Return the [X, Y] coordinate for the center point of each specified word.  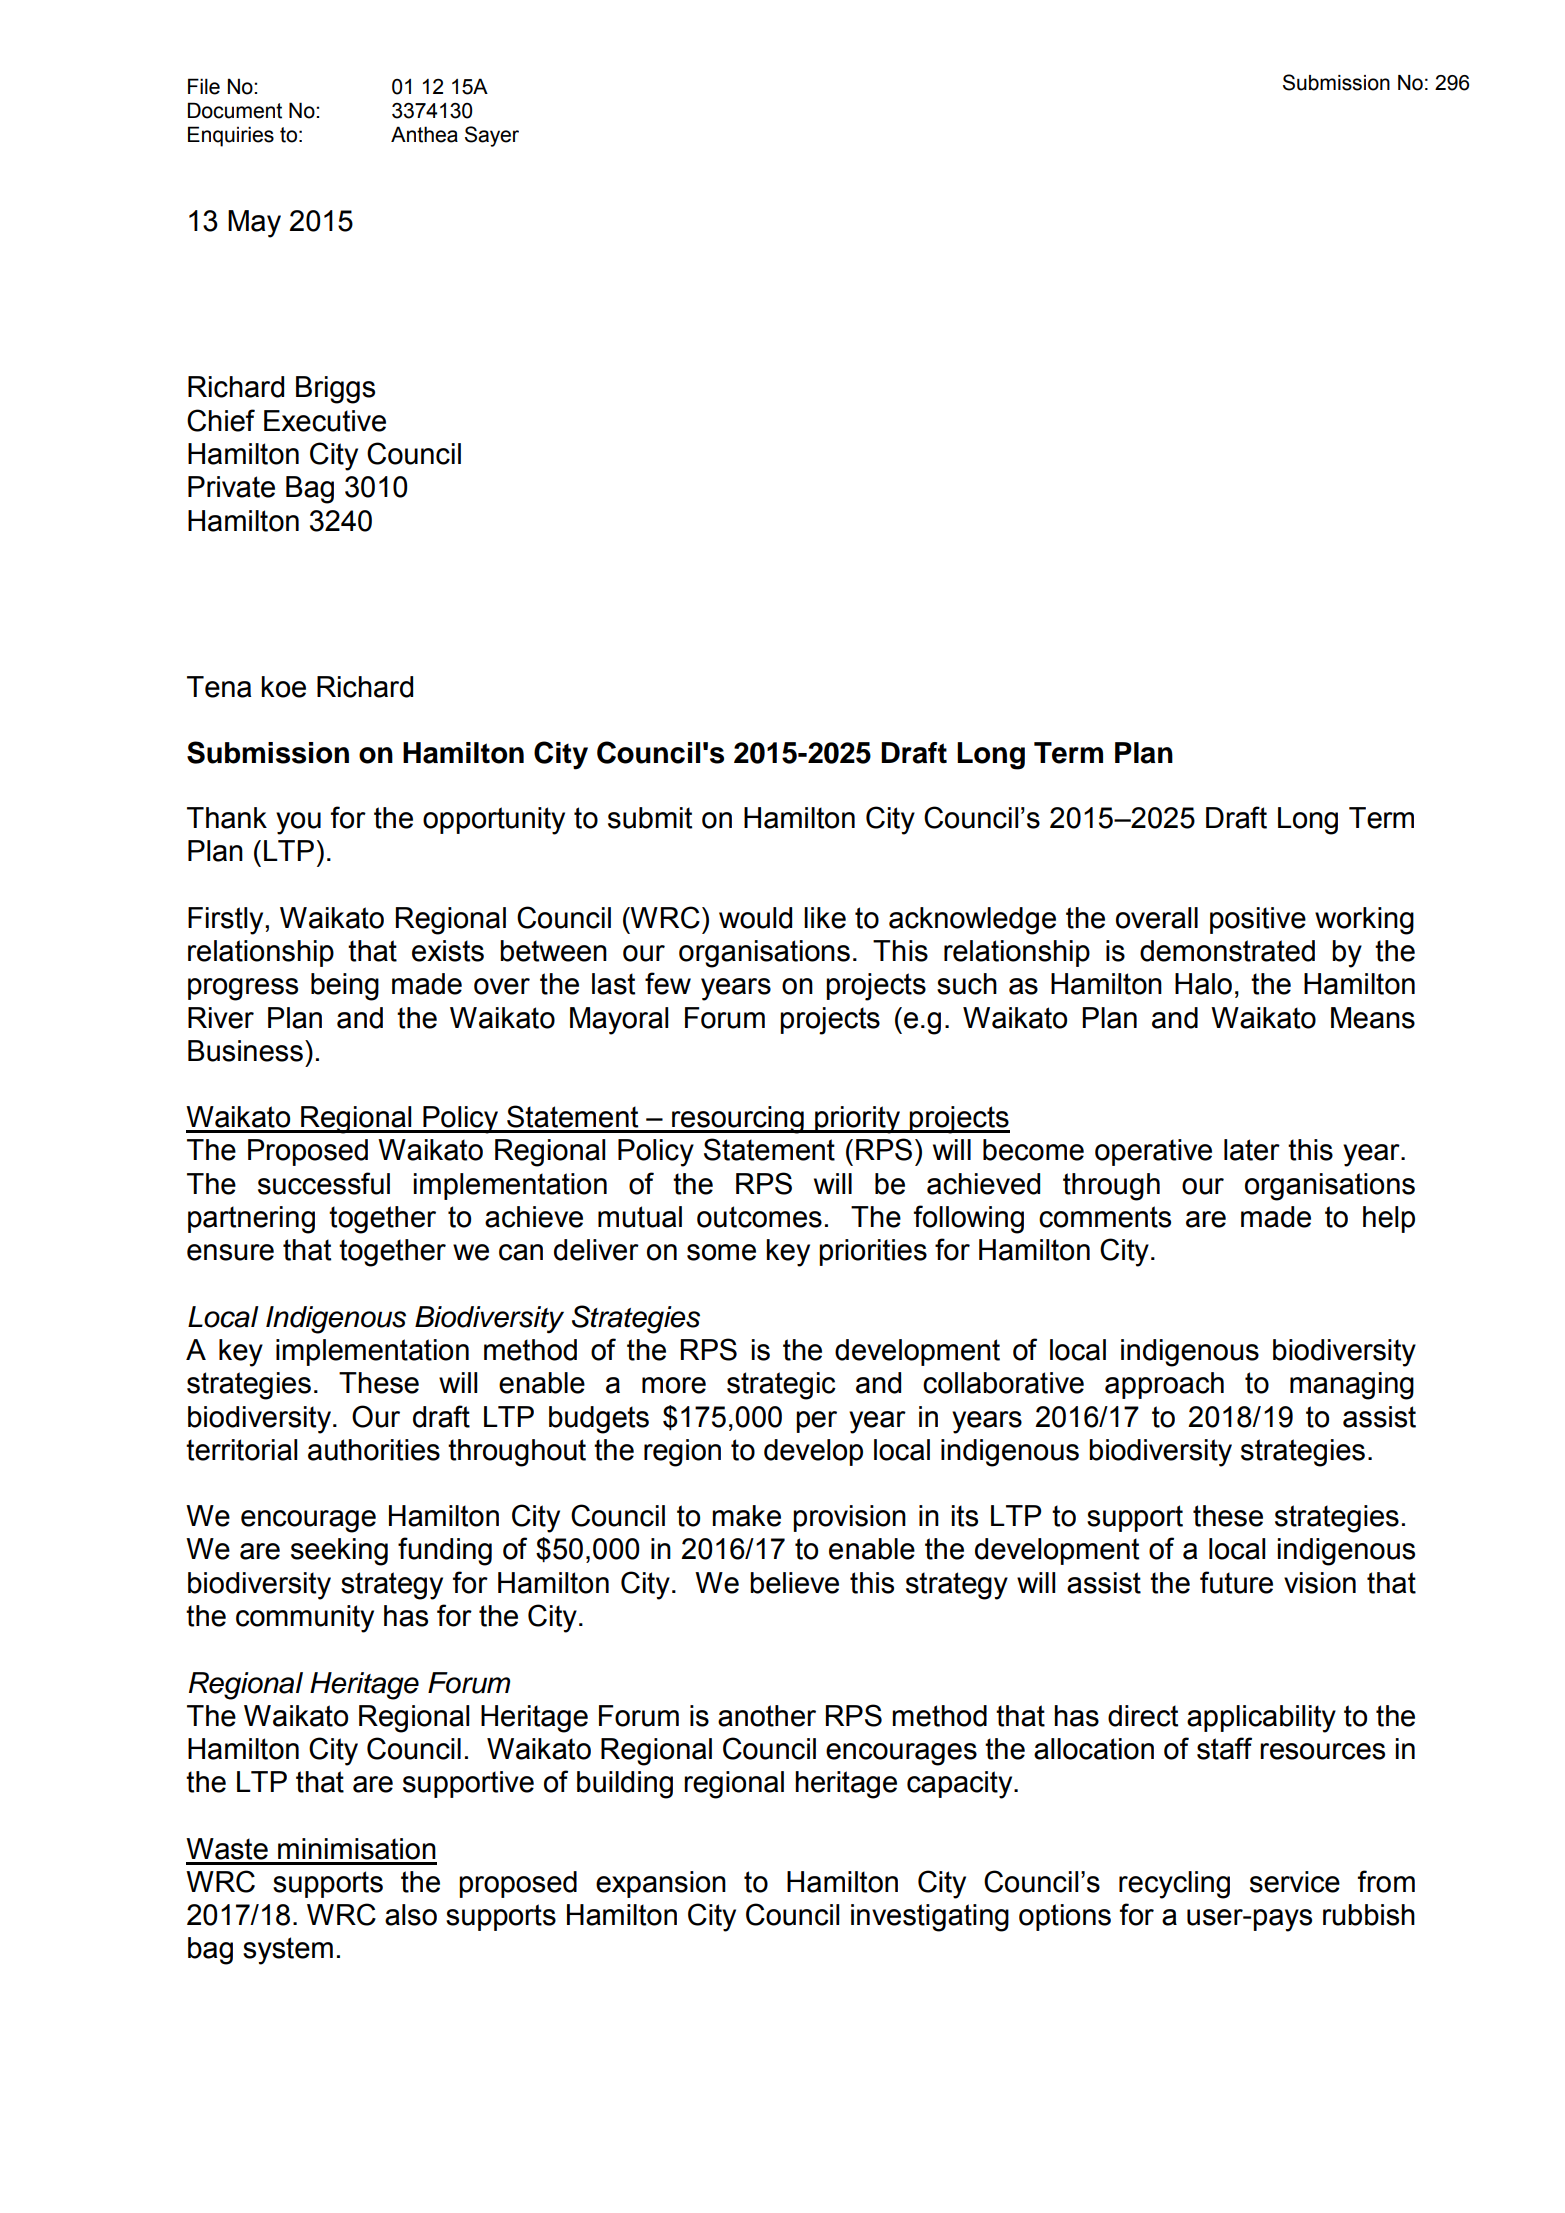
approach [1164, 1385]
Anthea [424, 134]
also [411, 1915]
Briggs [335, 390]
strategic [781, 1386]
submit [650, 818]
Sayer [492, 136]
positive [1258, 920]
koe [283, 687]
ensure [230, 1252]
